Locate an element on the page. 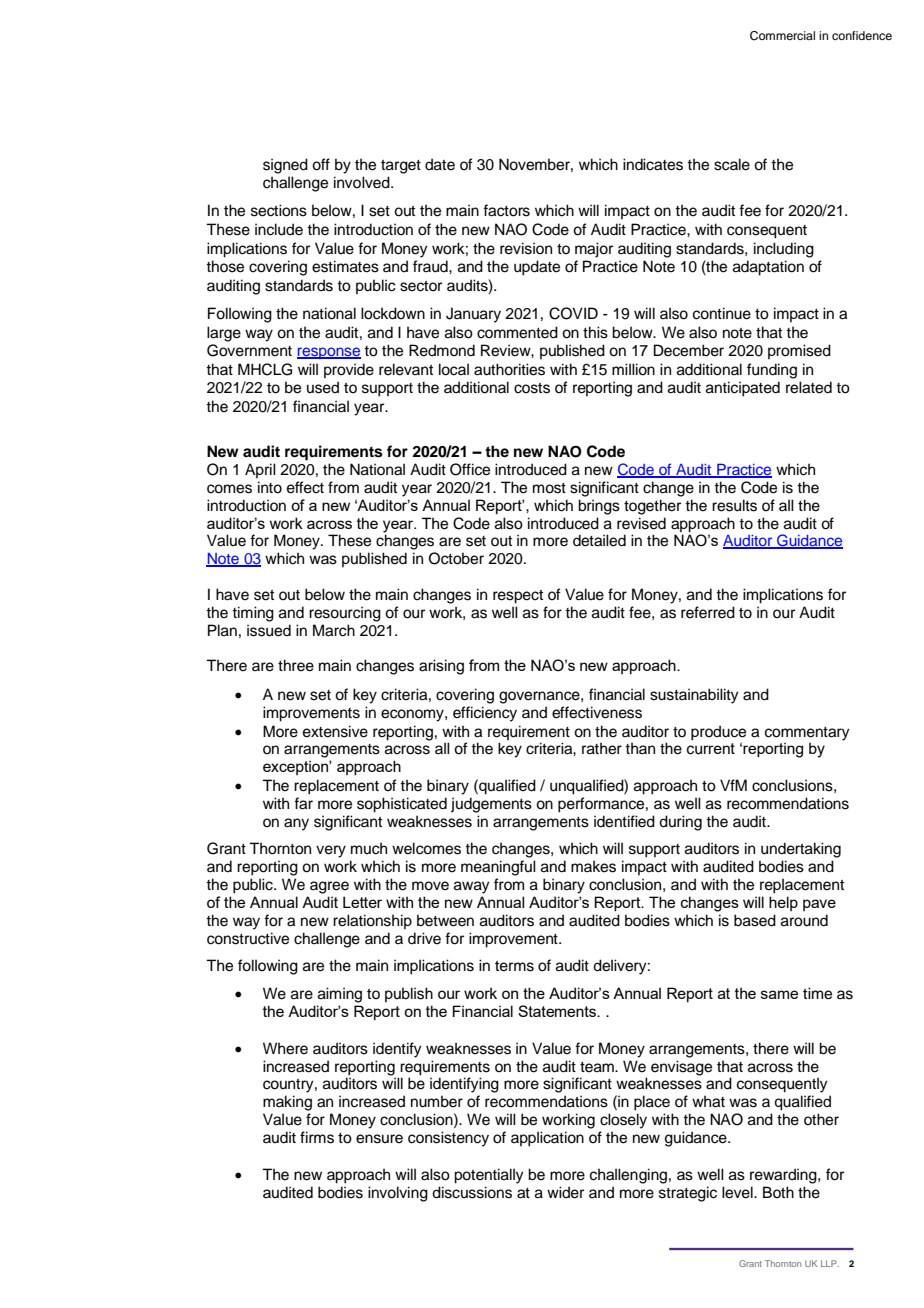  signed is located at coordinates (285, 166).
